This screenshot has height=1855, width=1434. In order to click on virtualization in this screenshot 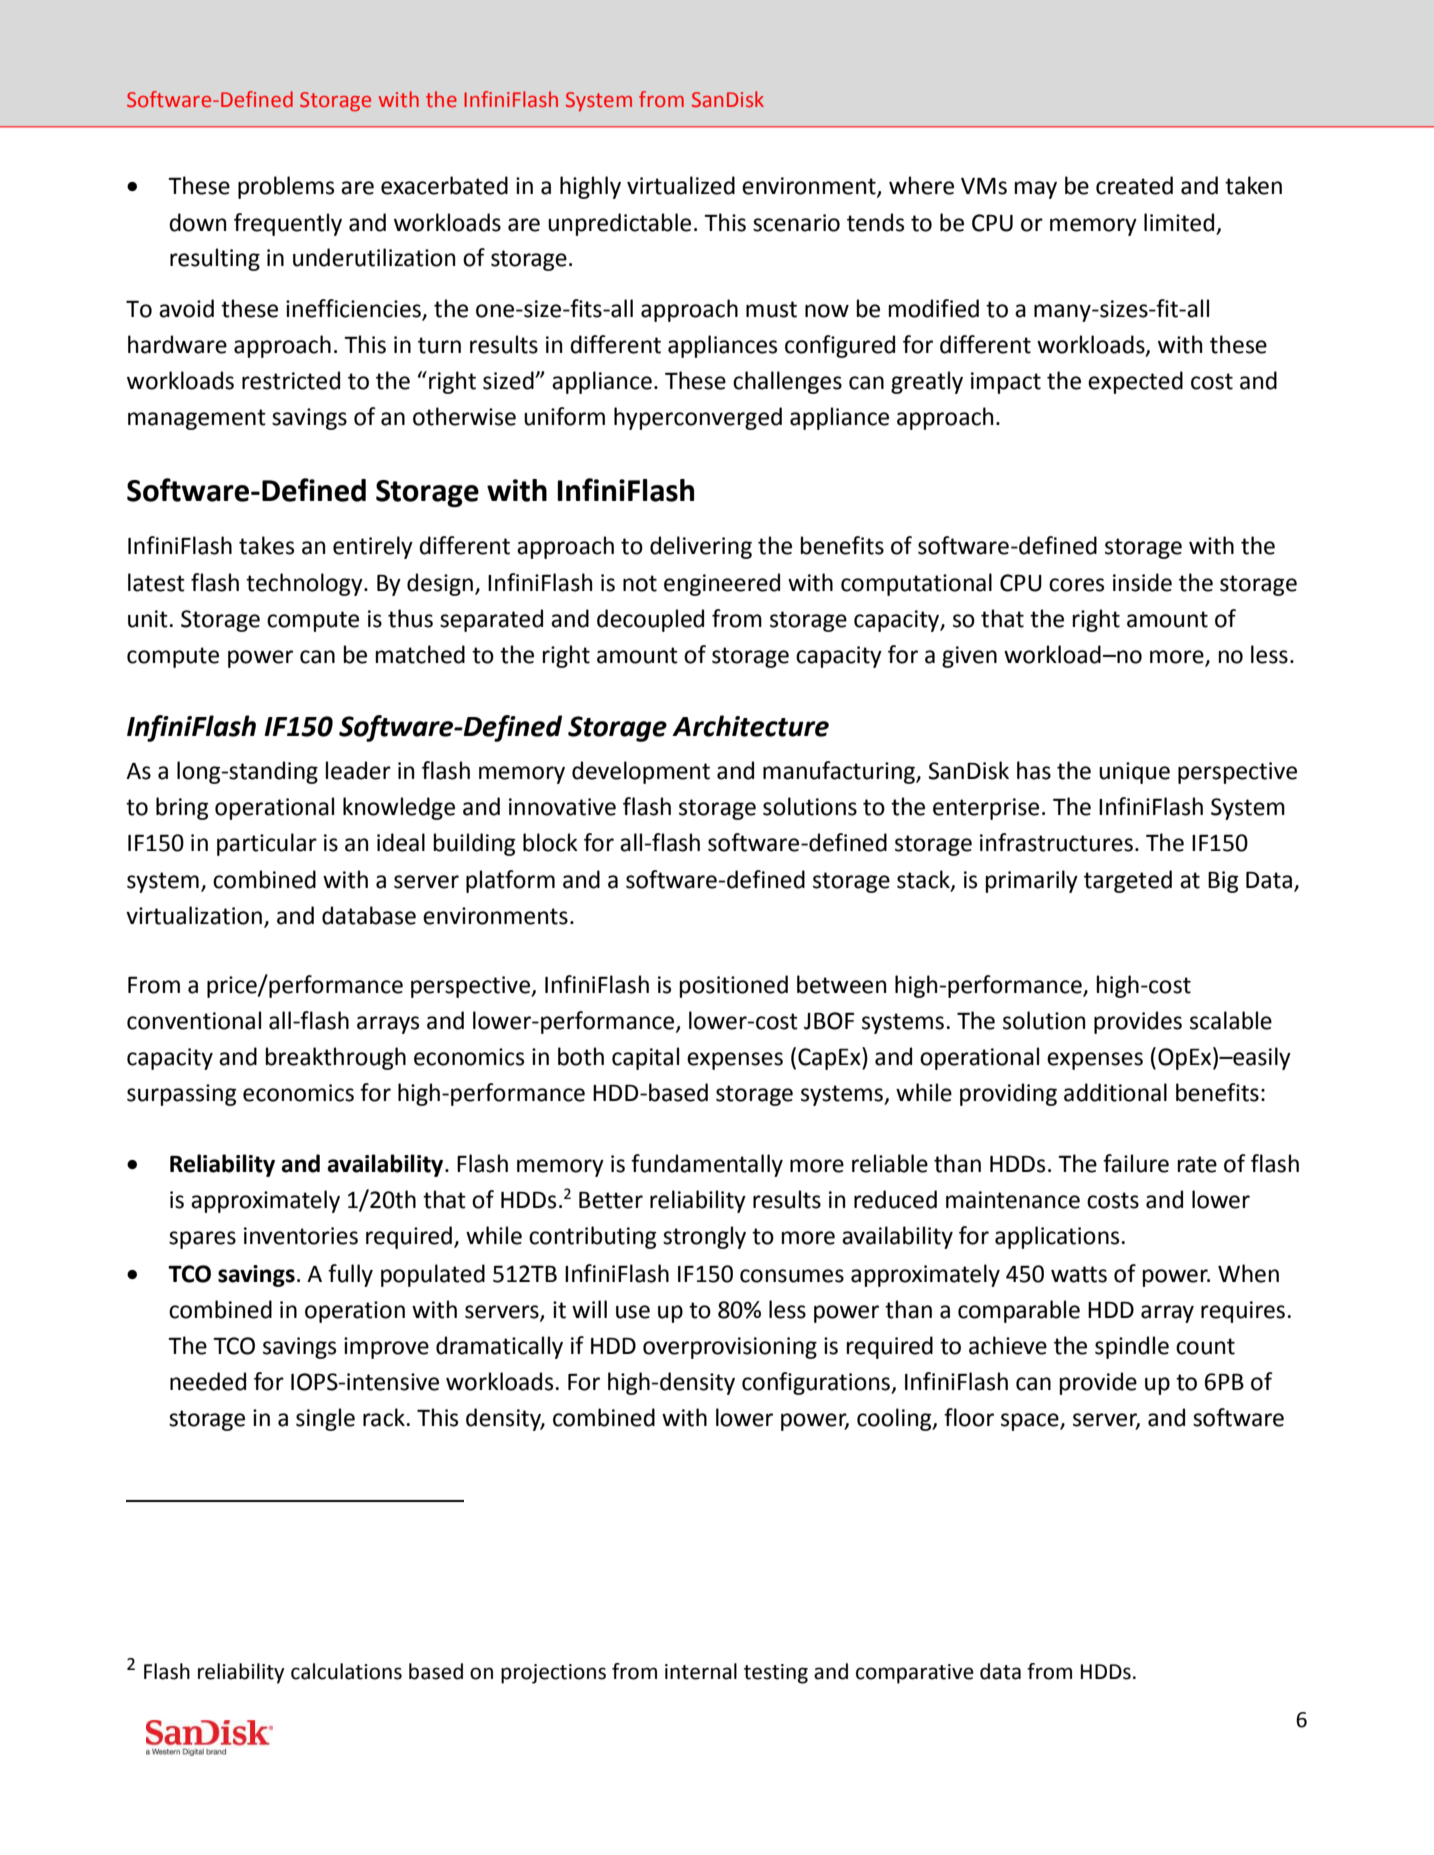, I will do `click(194, 915)`.
